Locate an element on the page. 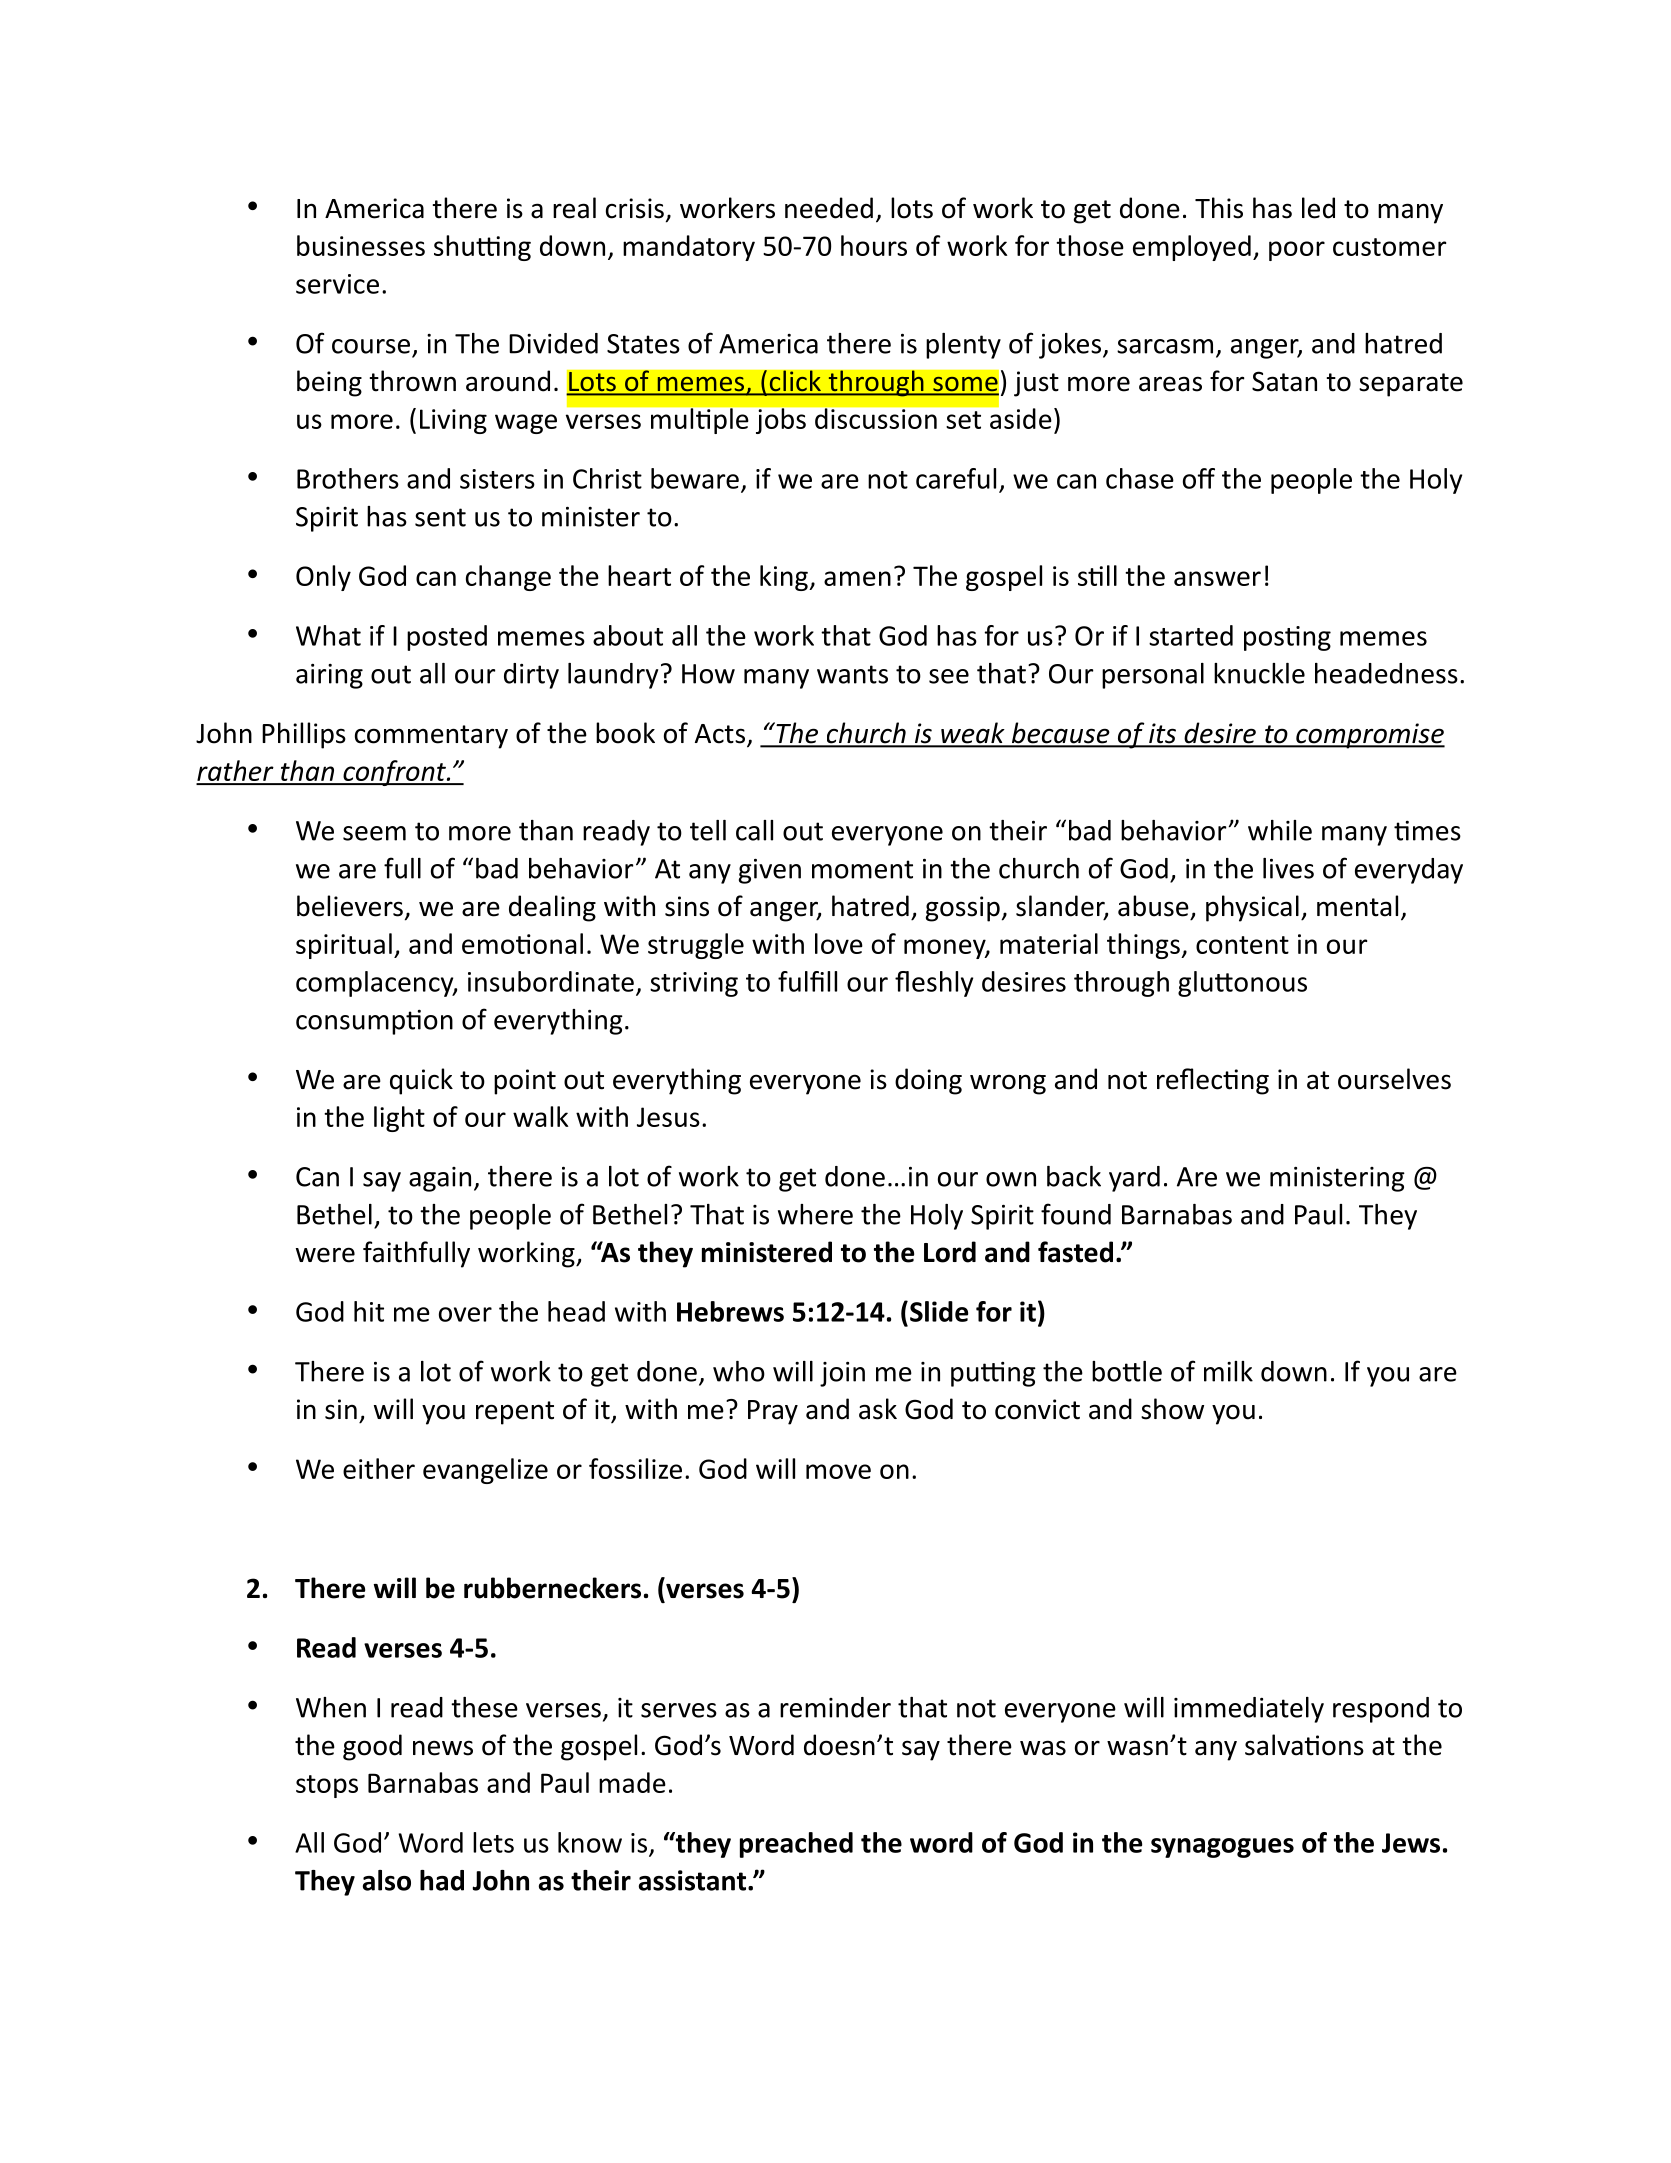 The image size is (1671, 2163). move is located at coordinates (838, 1471).
